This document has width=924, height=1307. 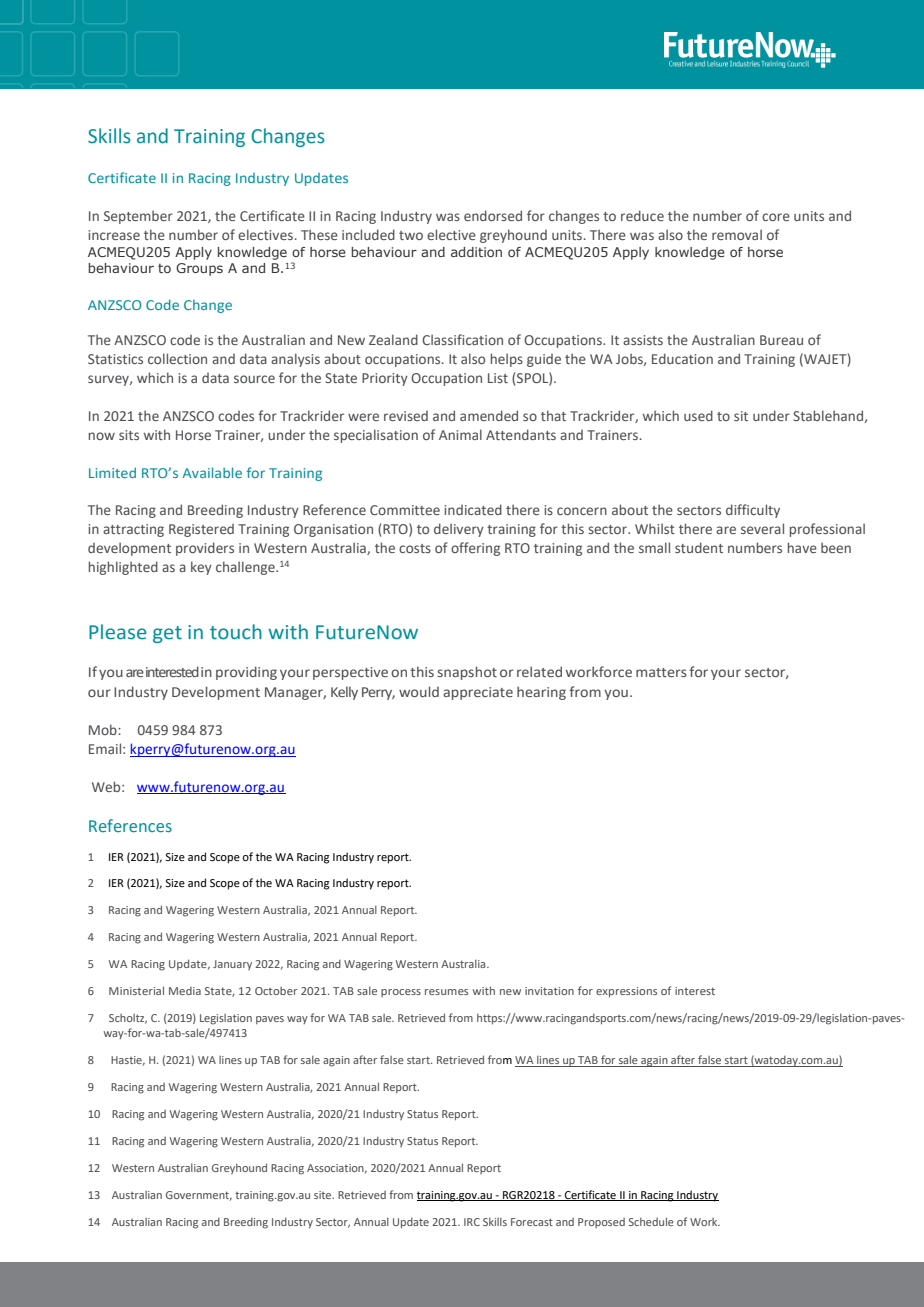 What do you see at coordinates (199, 269) in the document?
I see `Groups` at bounding box center [199, 269].
